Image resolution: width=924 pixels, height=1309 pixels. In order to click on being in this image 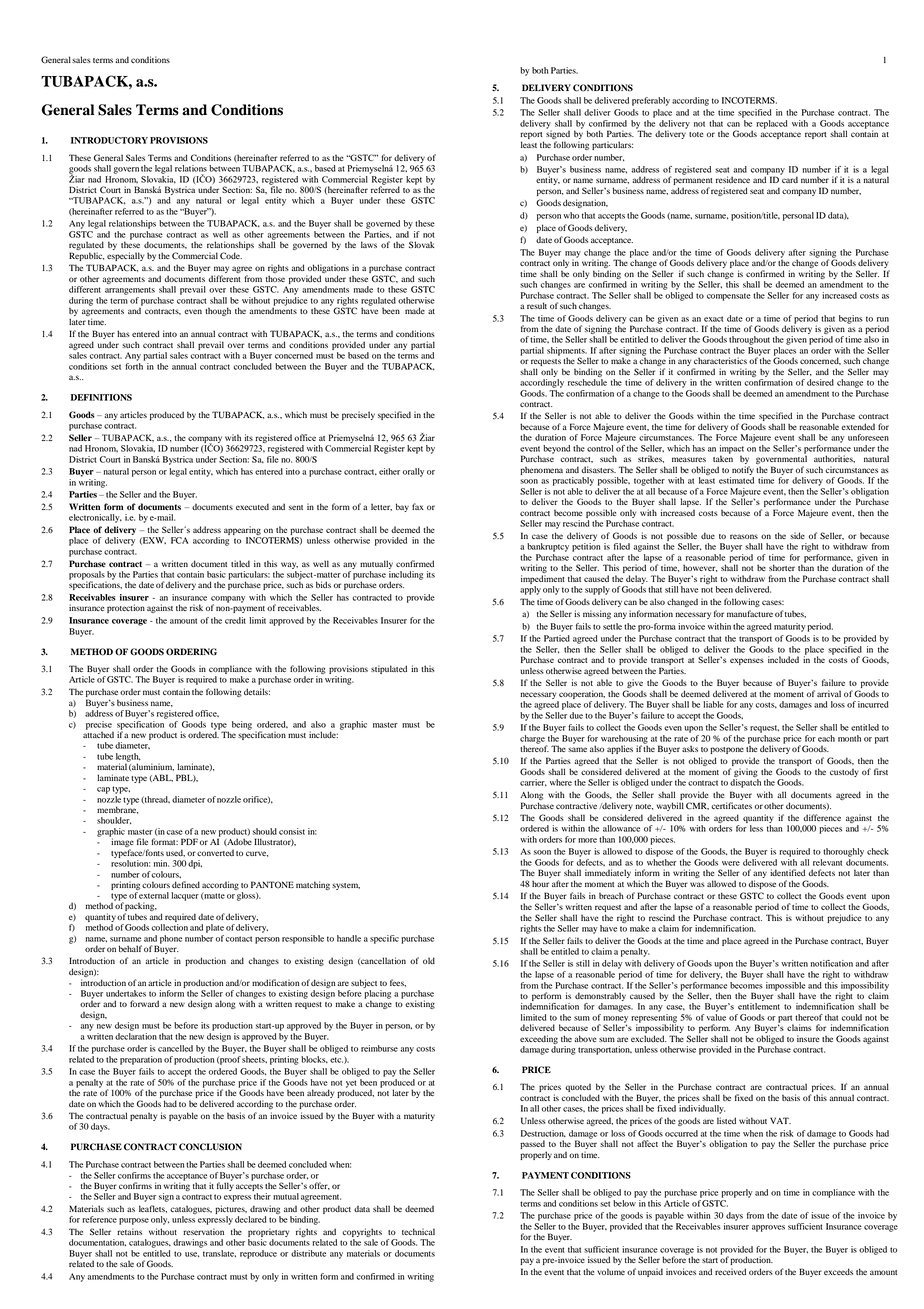, I will do `click(242, 725)`.
